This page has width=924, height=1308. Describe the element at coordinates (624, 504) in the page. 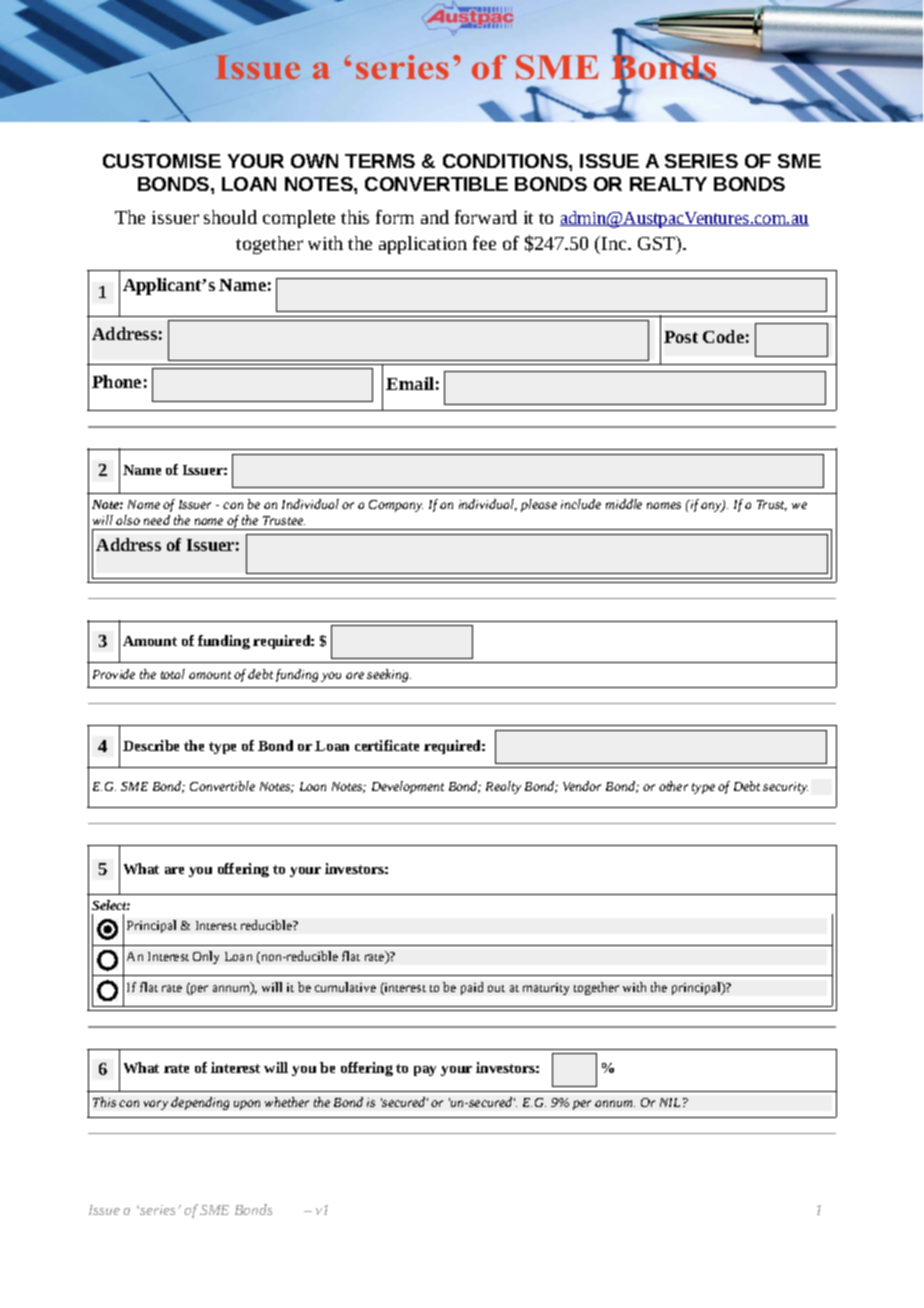

I see `middle` at that location.
